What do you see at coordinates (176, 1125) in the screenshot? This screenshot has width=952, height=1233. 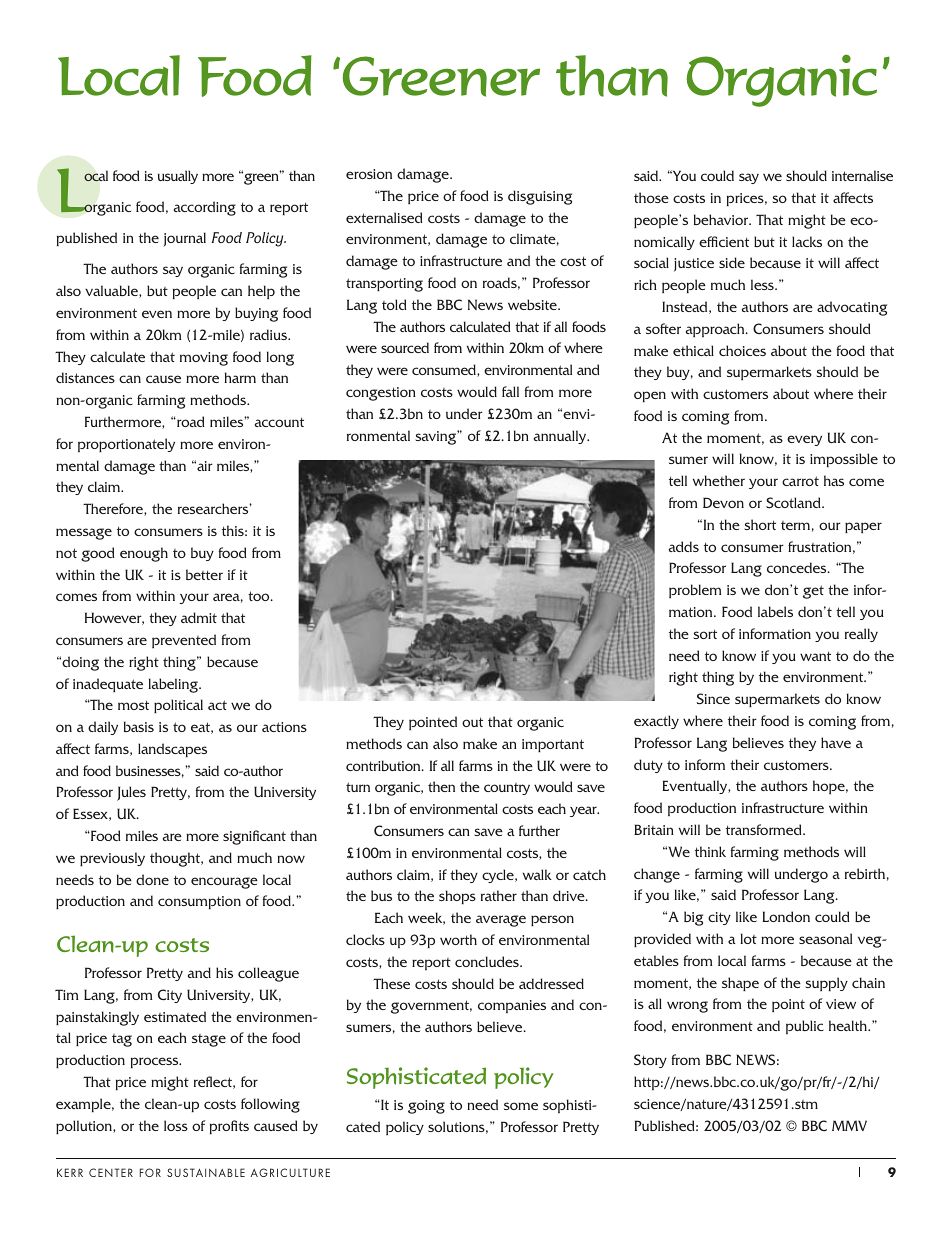 I see `loss` at bounding box center [176, 1125].
